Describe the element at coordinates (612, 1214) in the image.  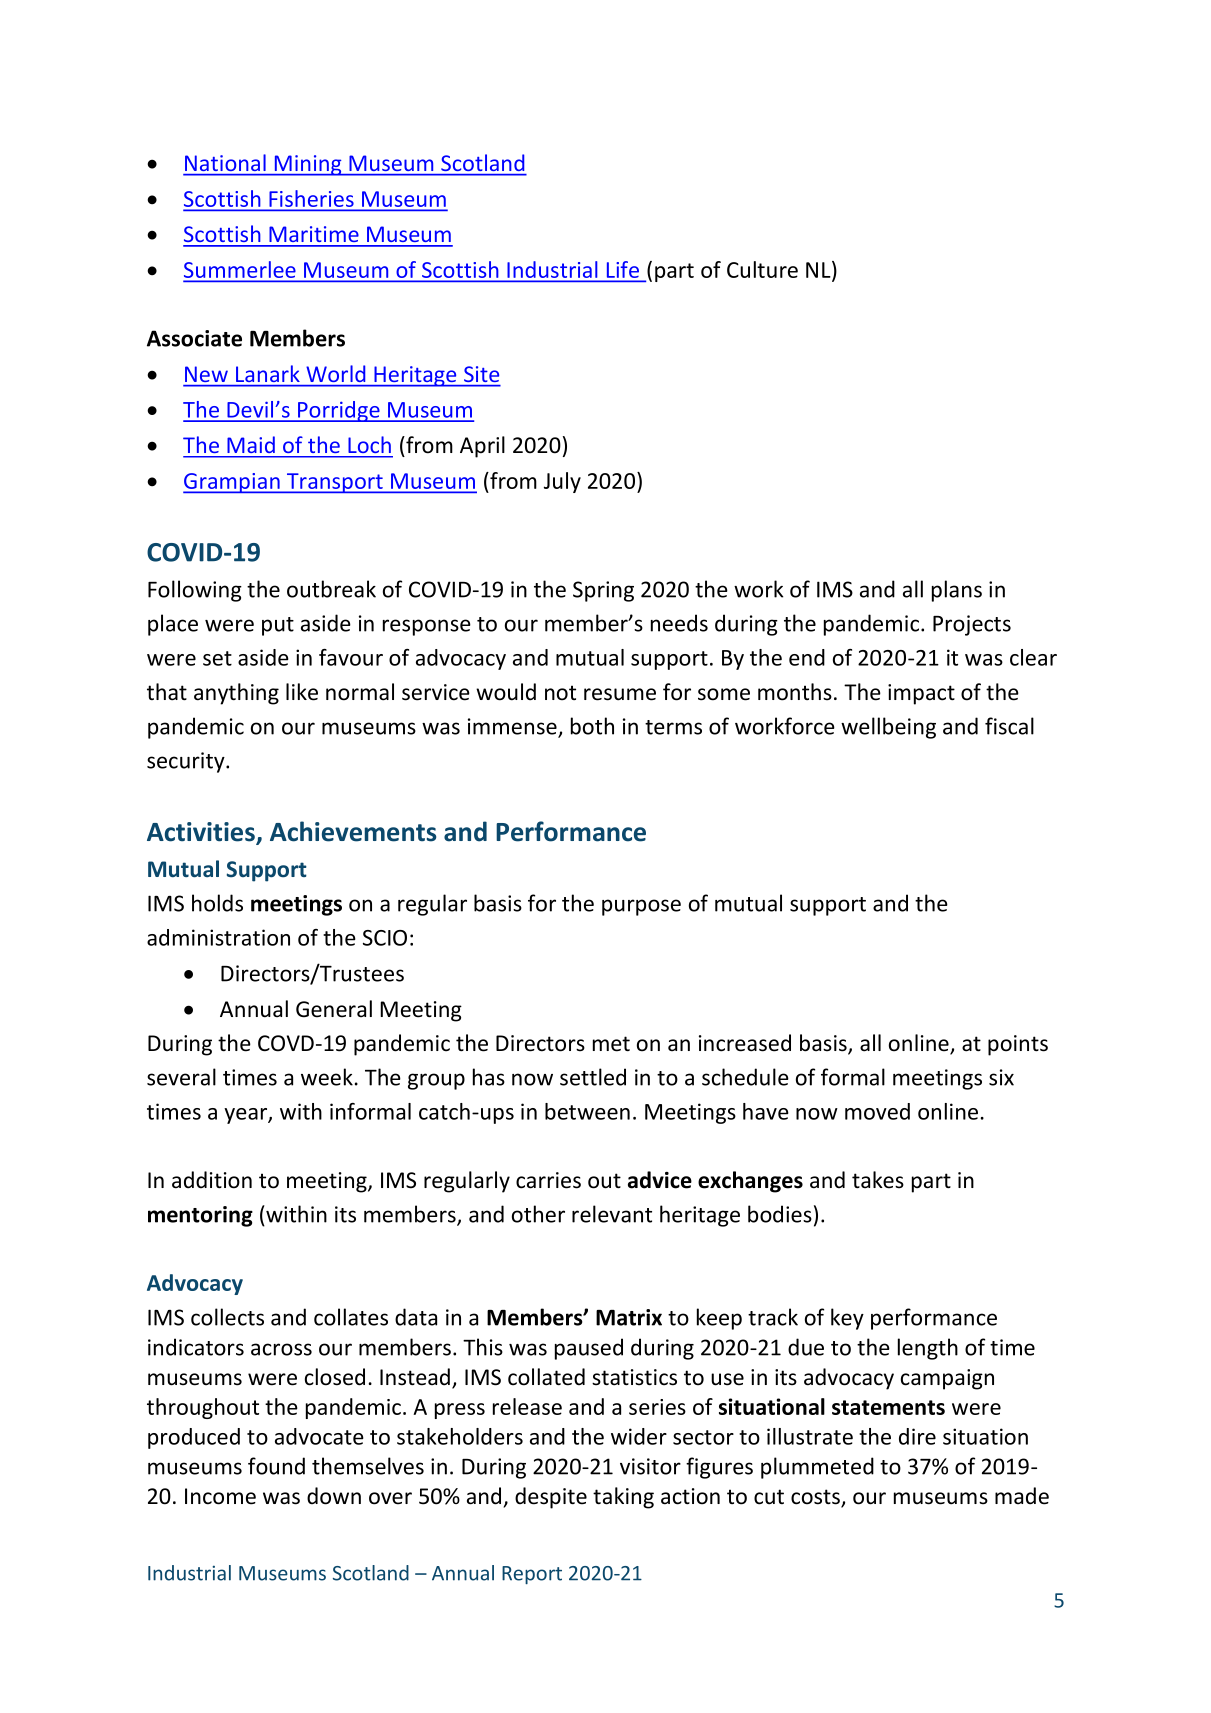
I see `relevant` at that location.
